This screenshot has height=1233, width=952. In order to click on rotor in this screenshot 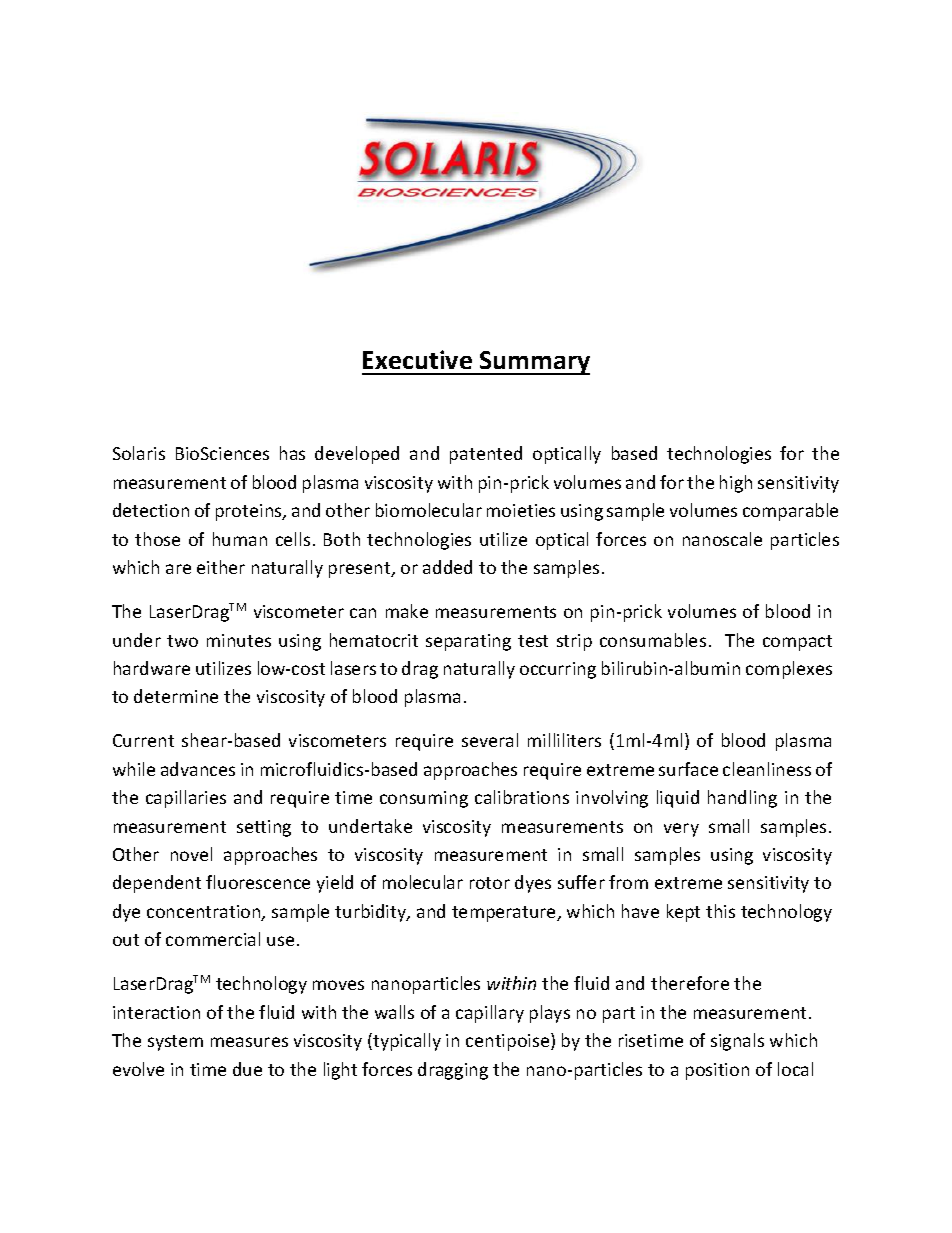, I will do `click(490, 883)`.
